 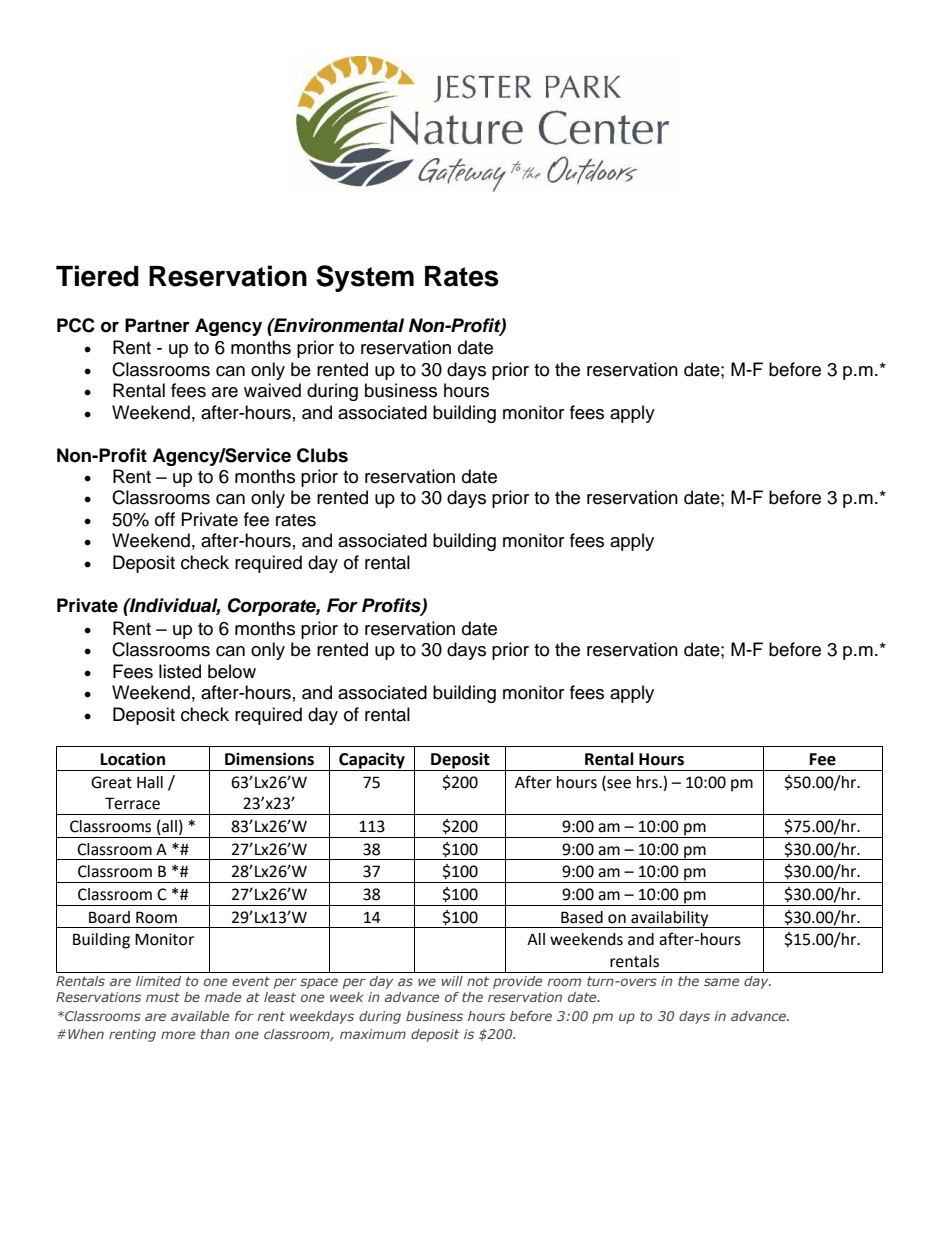 I want to click on System, so click(x=365, y=278).
